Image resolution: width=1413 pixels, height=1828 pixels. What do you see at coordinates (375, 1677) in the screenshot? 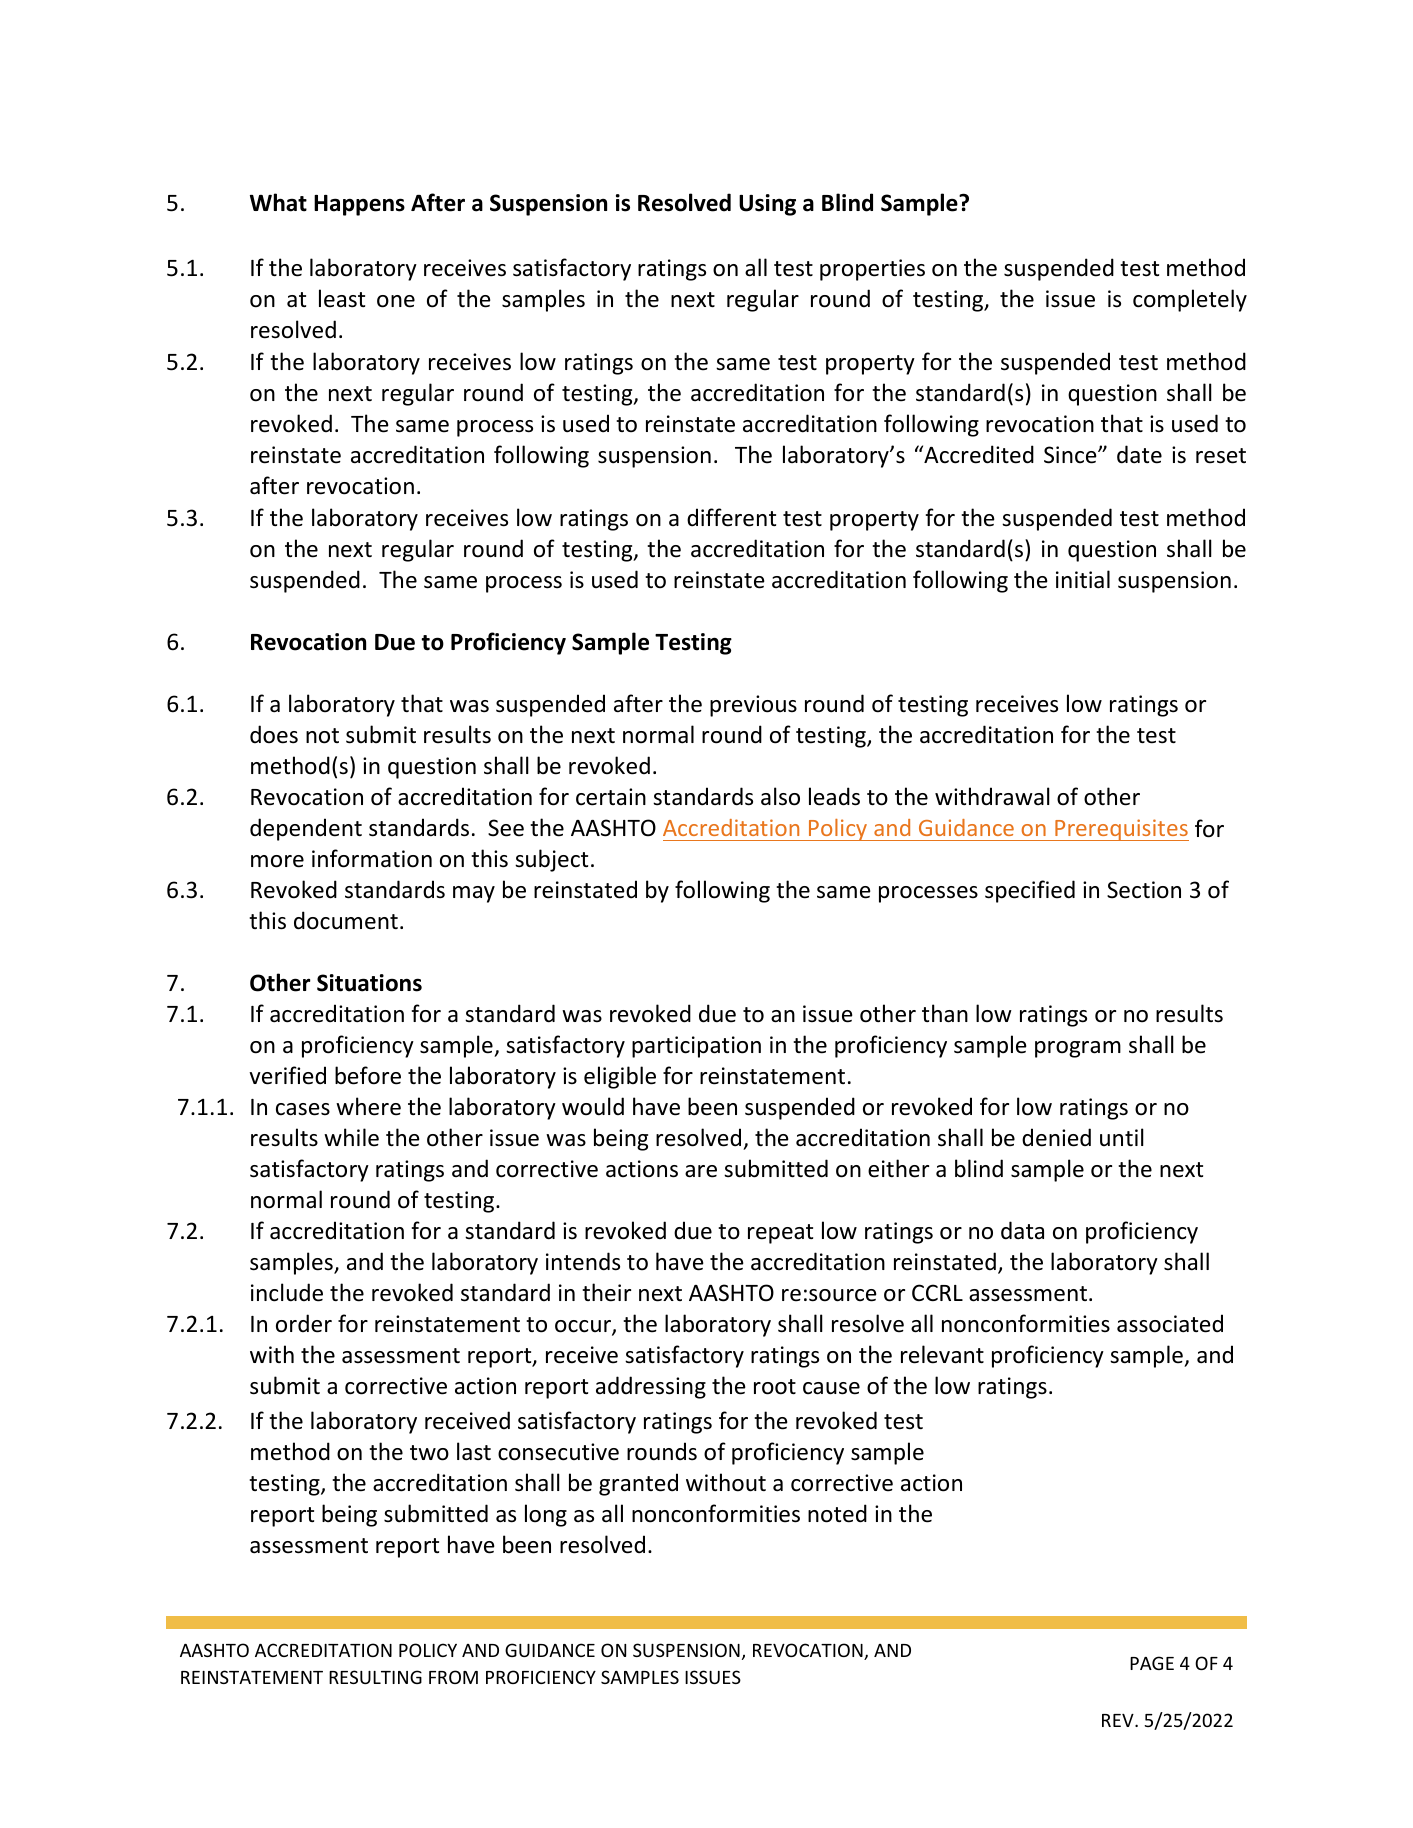
I see `RESULTING` at bounding box center [375, 1677].
